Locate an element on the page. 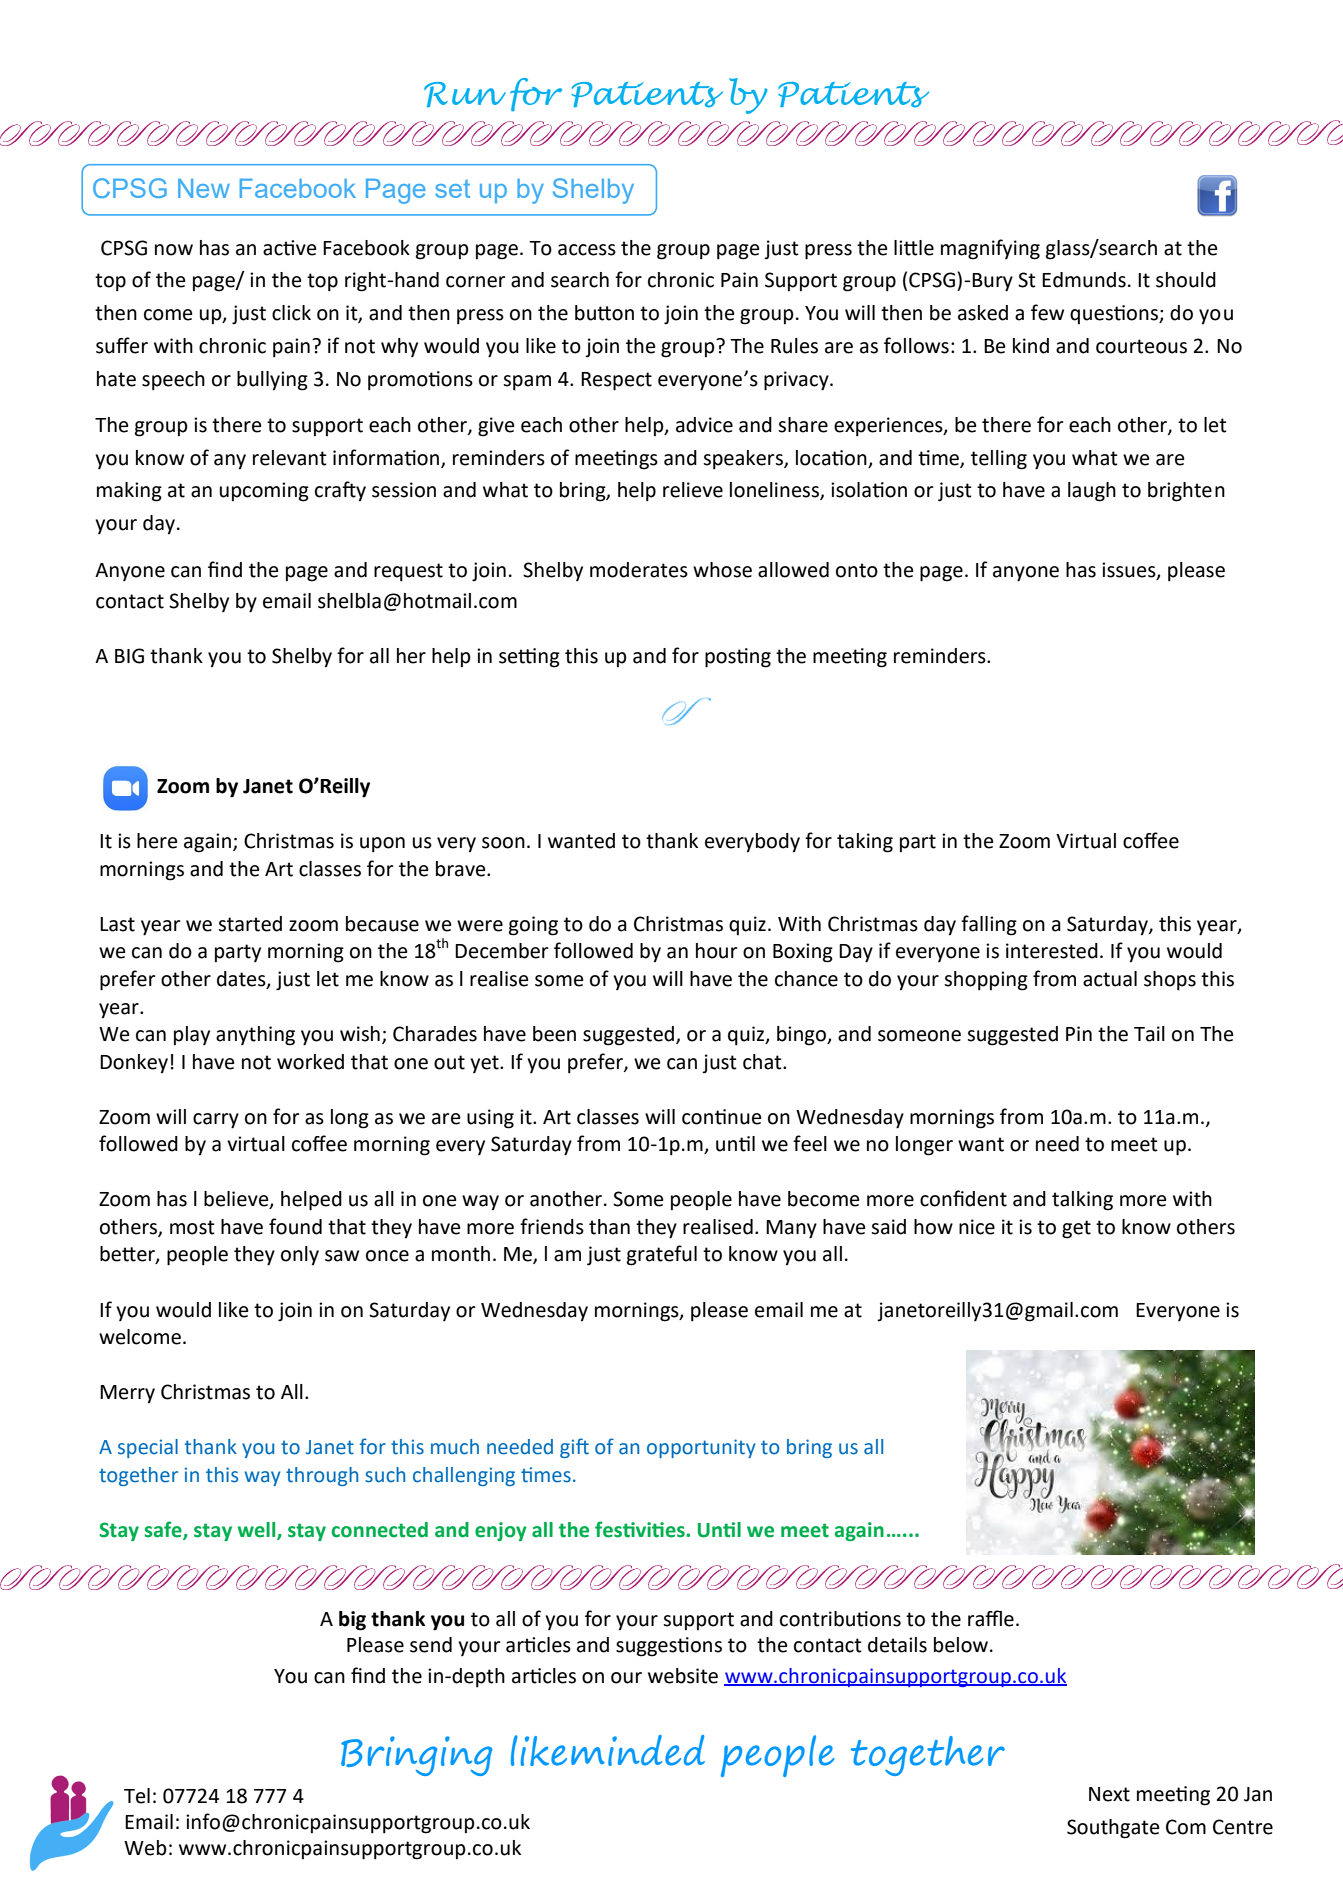 The image size is (1343, 1898). issues is located at coordinates (1130, 570).
